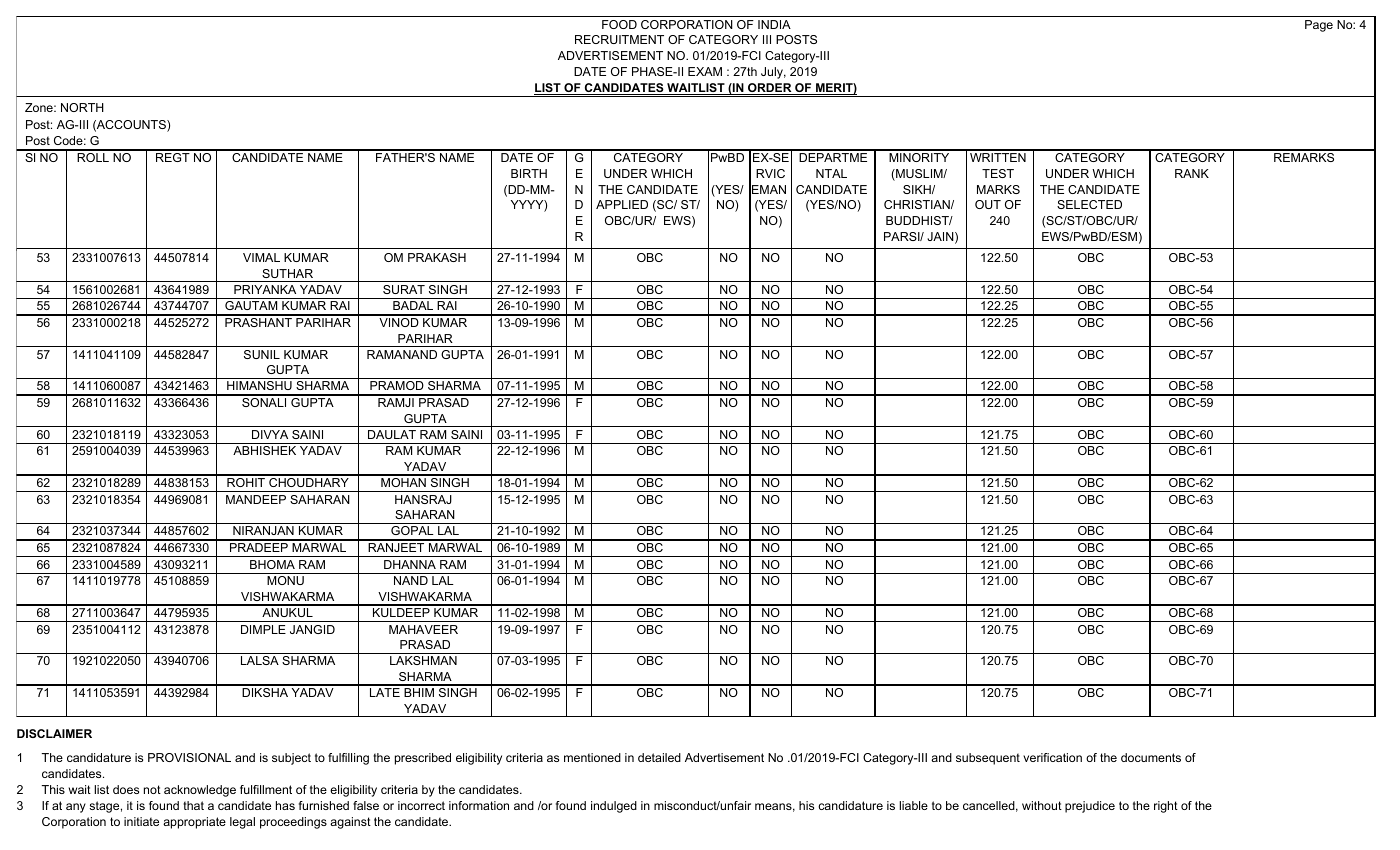  Describe the element at coordinates (437, 257) in the screenshot. I see `PRAKASH` at that location.
